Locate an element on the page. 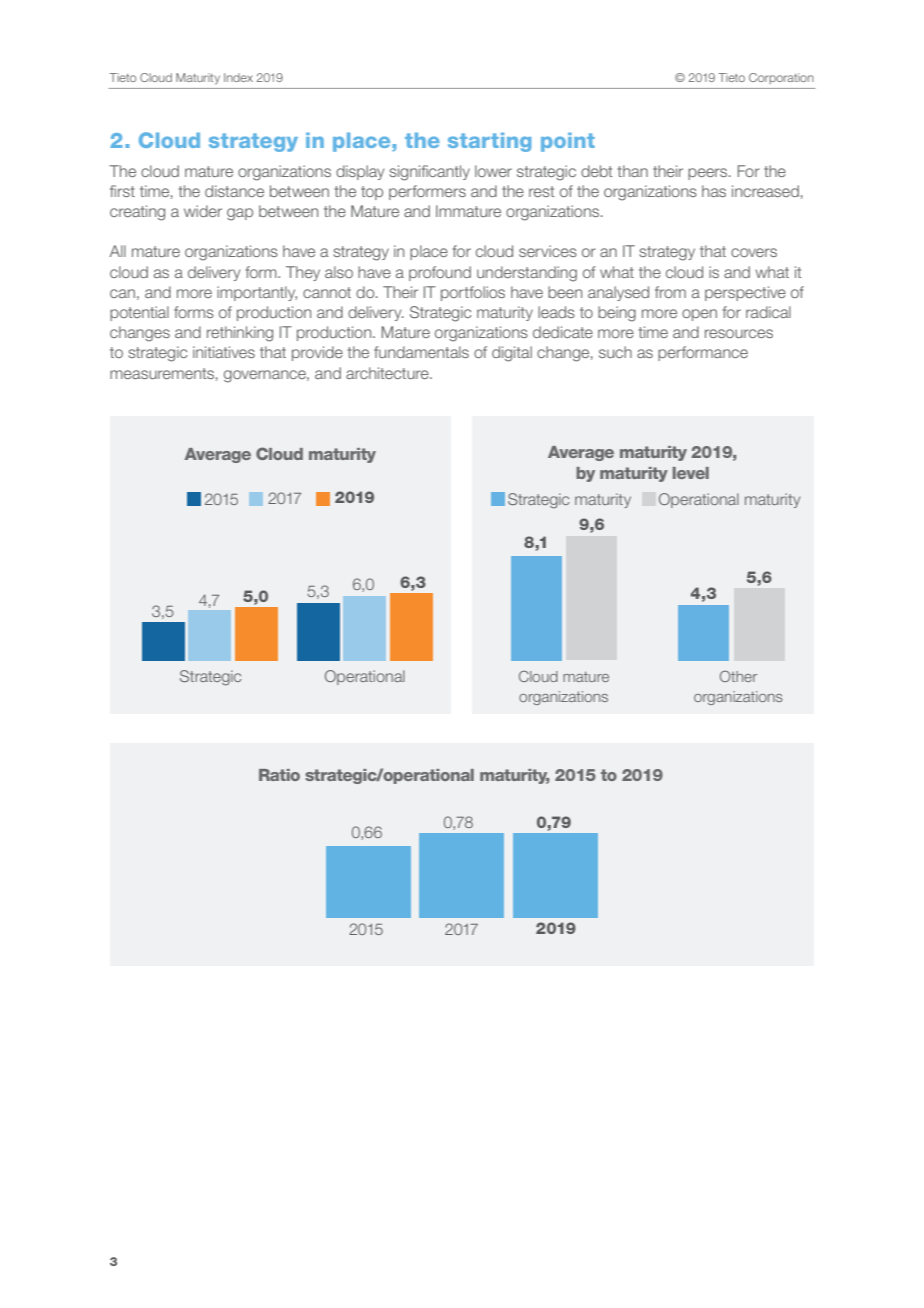  starting is located at coordinates (489, 142).
